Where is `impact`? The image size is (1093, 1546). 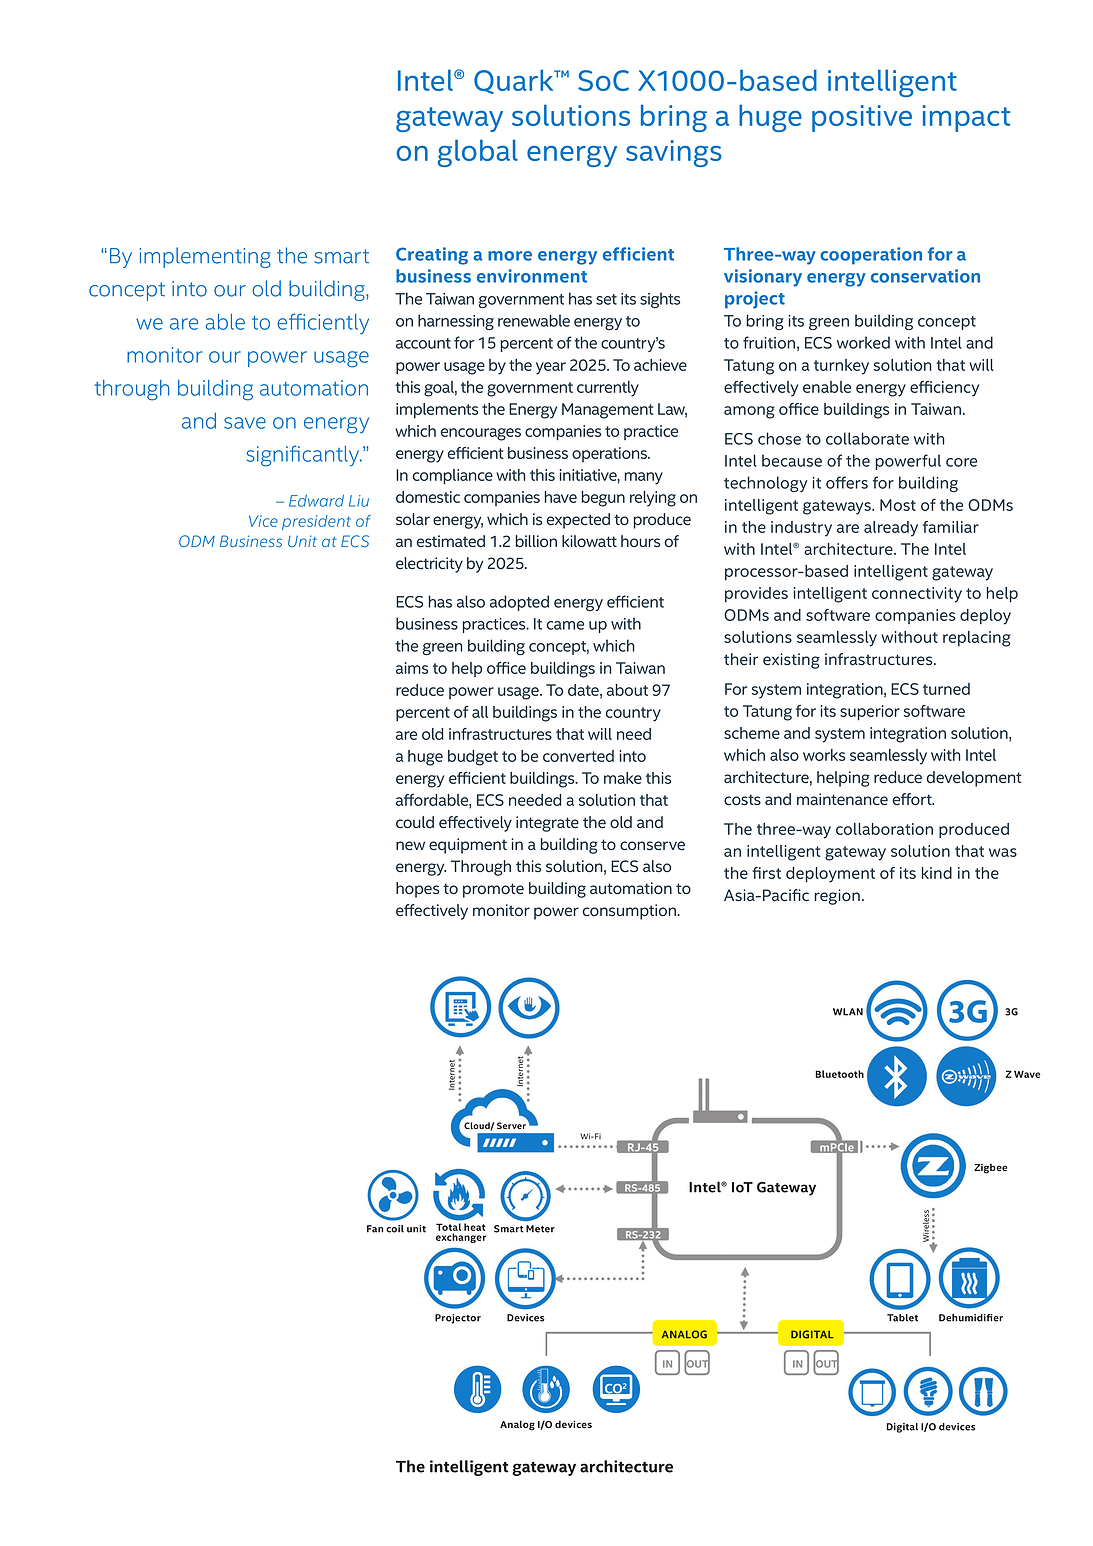
impact is located at coordinates (966, 118).
